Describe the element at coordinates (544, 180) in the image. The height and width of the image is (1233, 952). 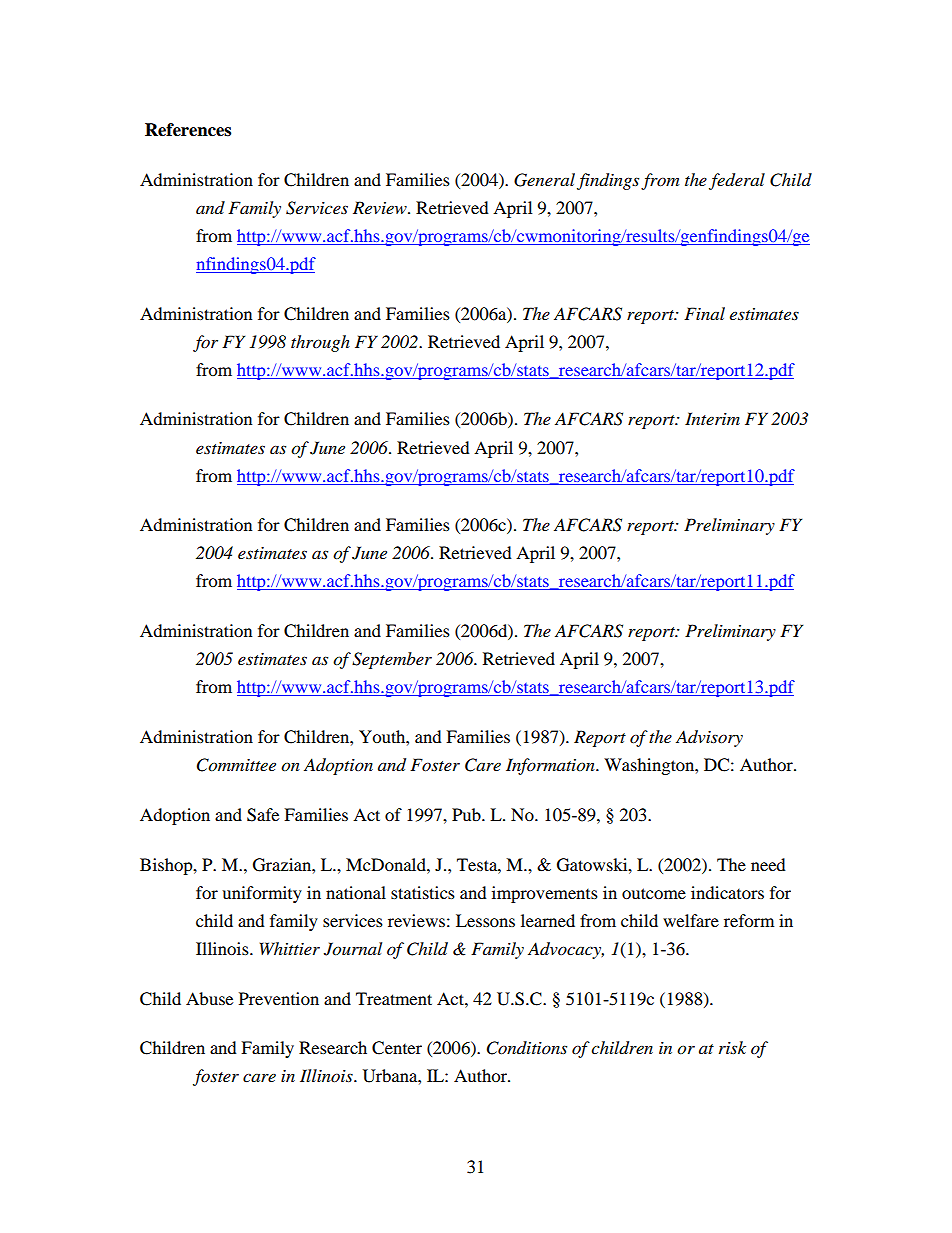
I see `General` at that location.
